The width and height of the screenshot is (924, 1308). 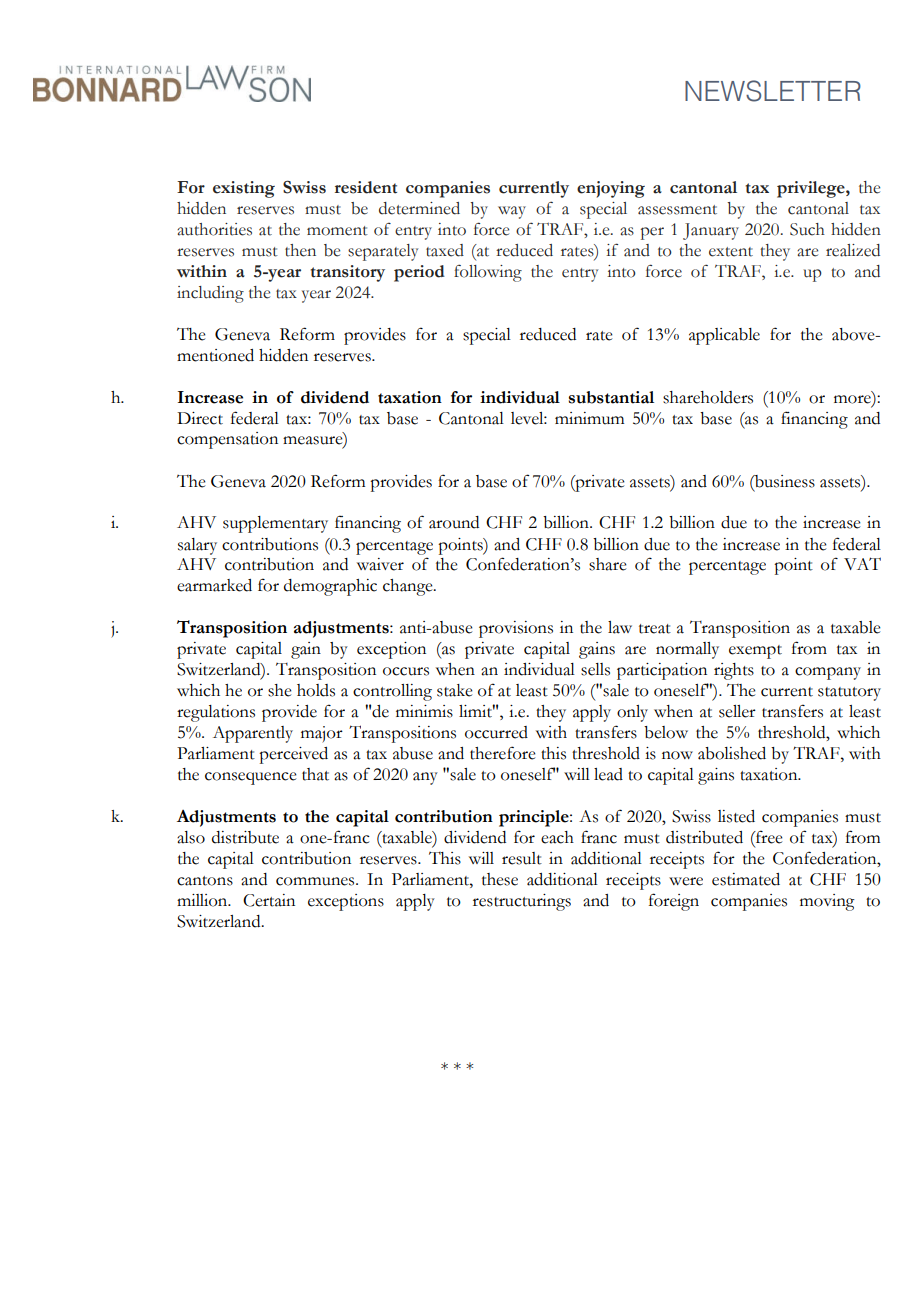 I want to click on business, so click(x=784, y=481).
